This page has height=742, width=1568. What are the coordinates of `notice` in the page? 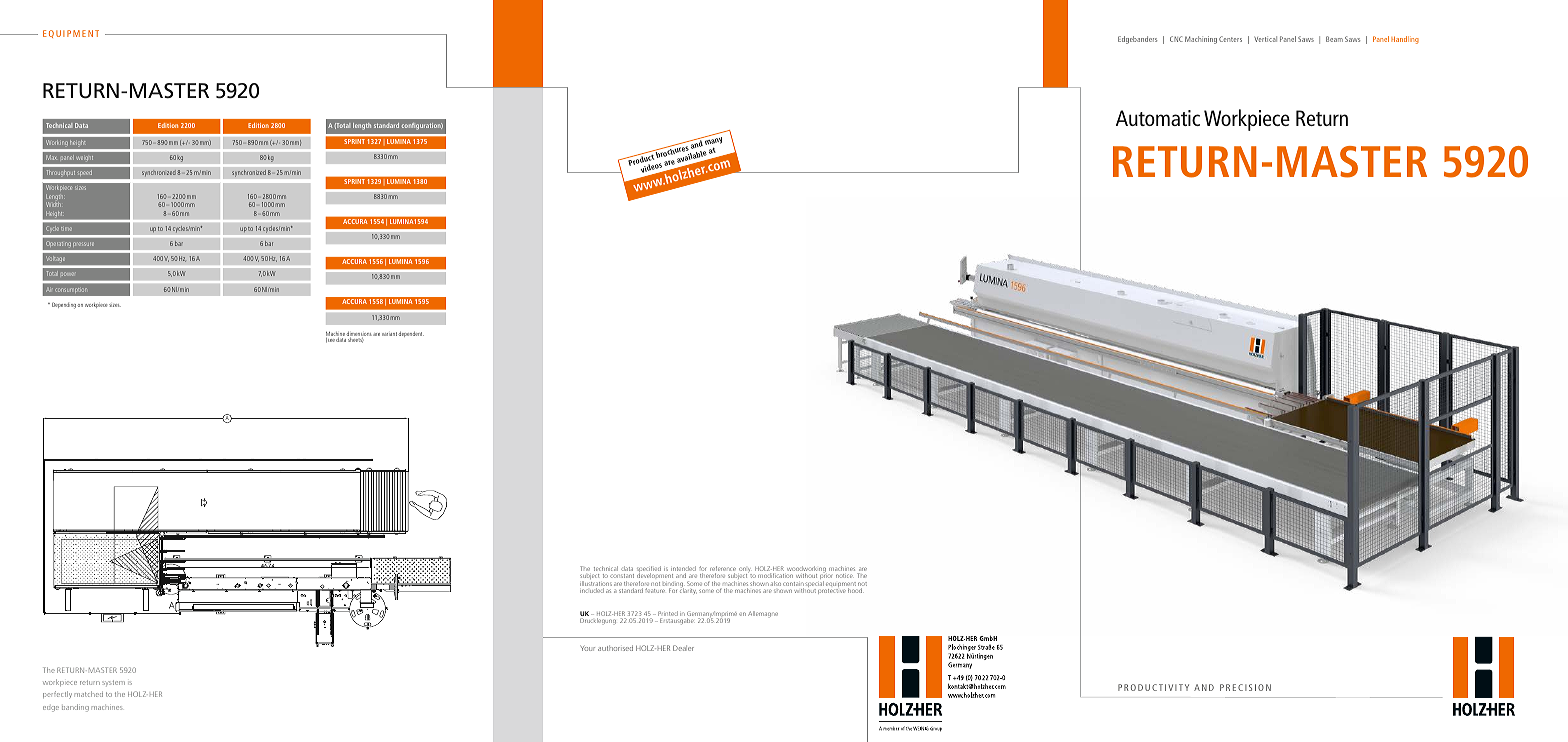 It's located at (843, 576).
